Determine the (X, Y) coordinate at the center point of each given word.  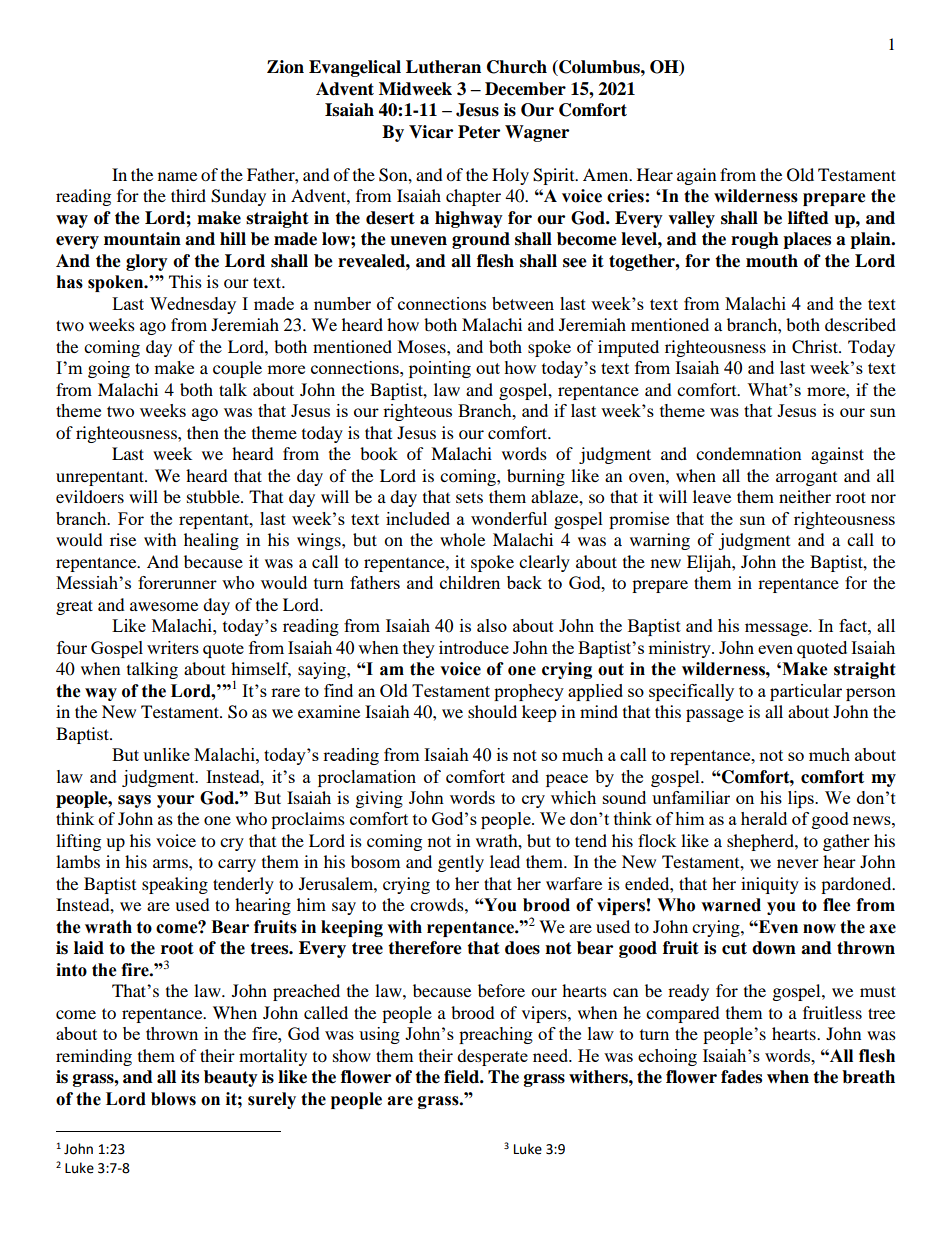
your (175, 801)
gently (461, 863)
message (777, 629)
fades (741, 1077)
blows (173, 1099)
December (525, 89)
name (177, 176)
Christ (816, 347)
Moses (422, 346)
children (470, 582)
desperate (492, 1057)
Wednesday (193, 305)
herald (764, 818)
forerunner (177, 582)
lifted (808, 218)
